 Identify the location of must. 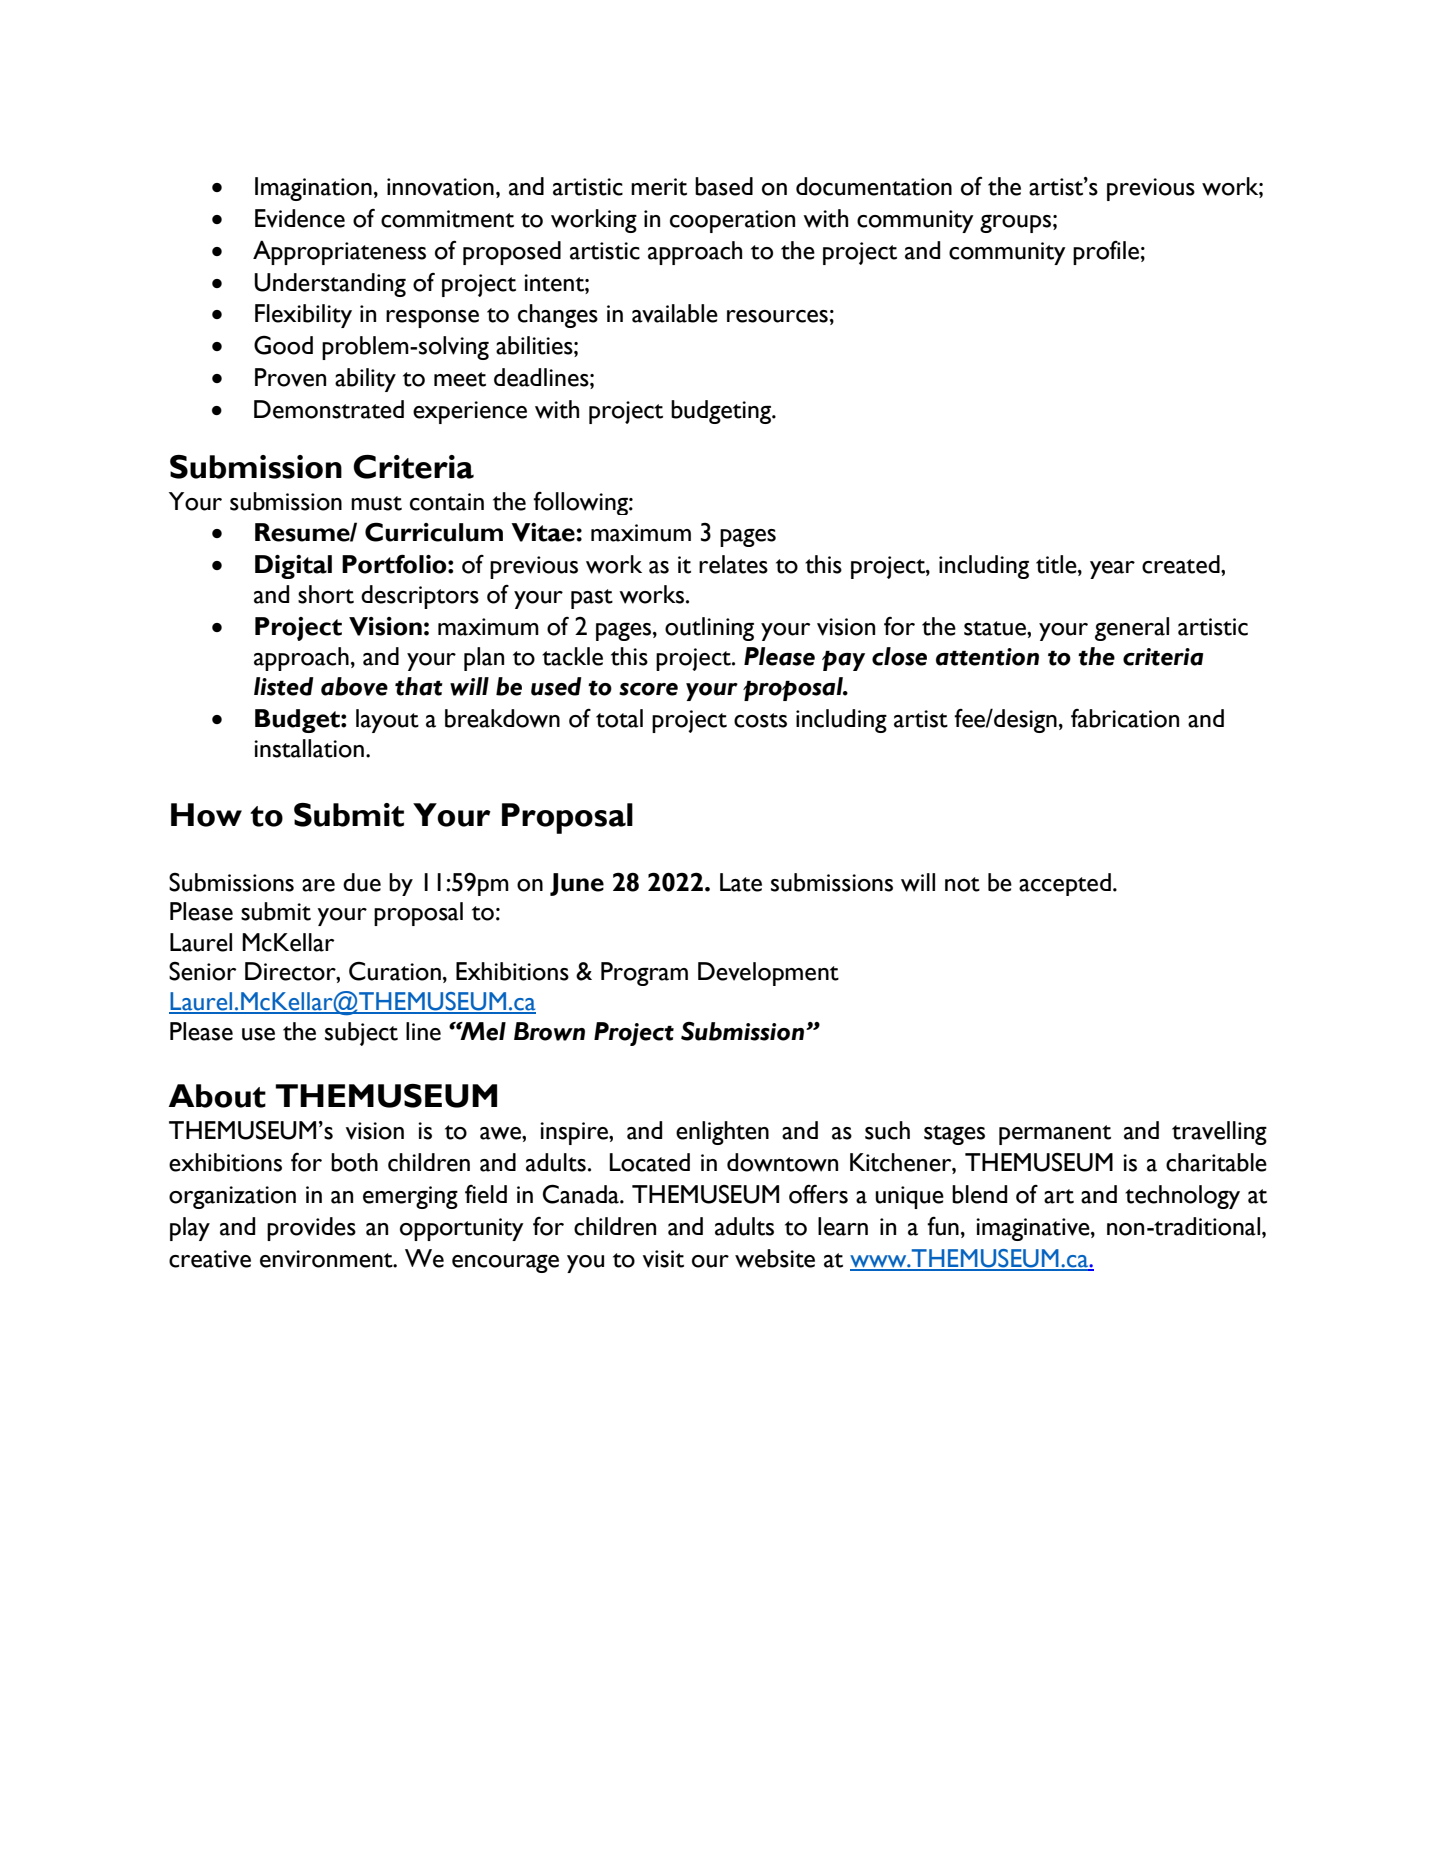
(376, 503).
